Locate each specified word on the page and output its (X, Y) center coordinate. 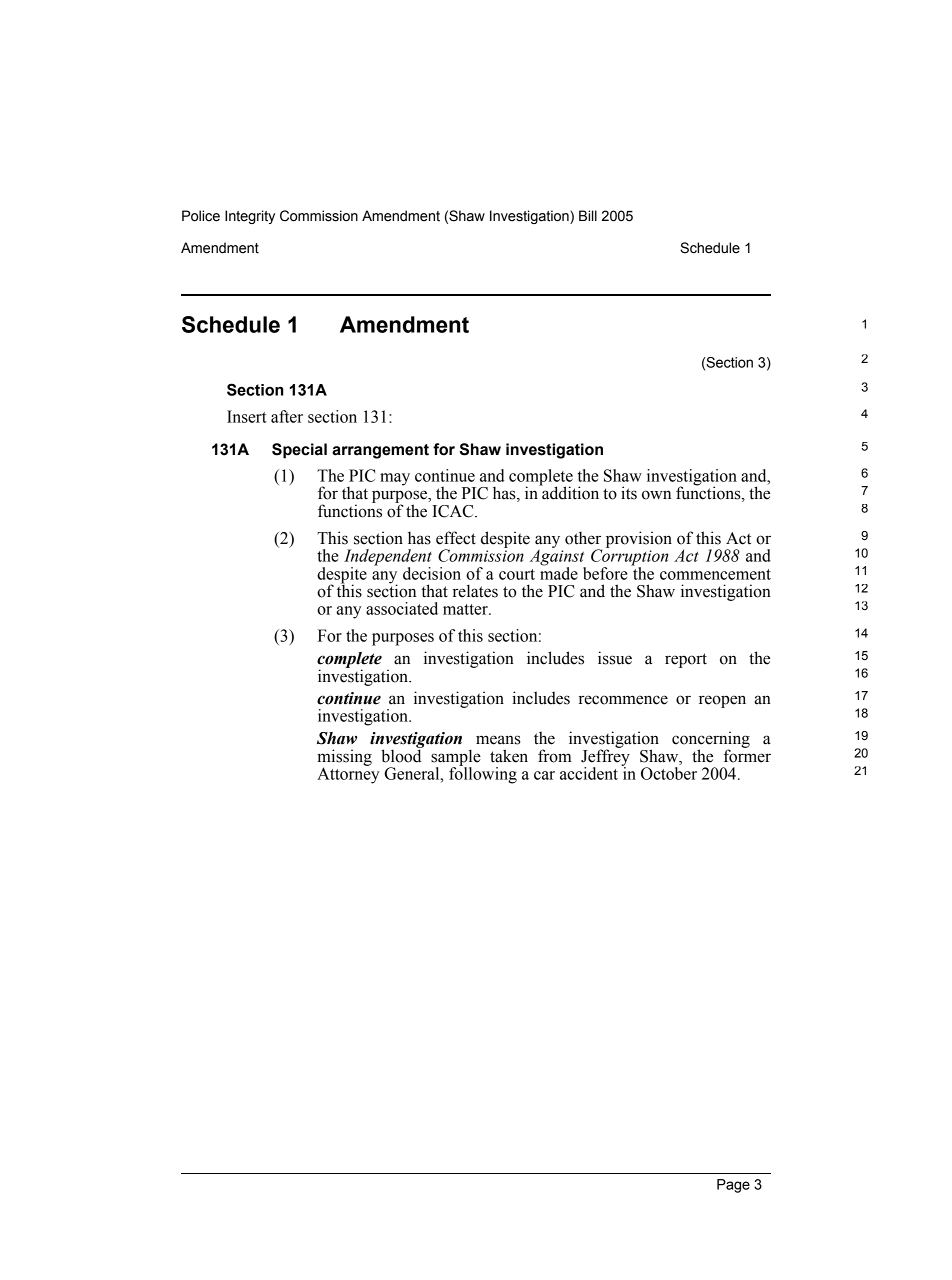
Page (733, 1186)
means (498, 740)
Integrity (250, 217)
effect (456, 538)
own (656, 495)
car (544, 775)
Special (299, 451)
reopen (722, 701)
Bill (588, 215)
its (629, 493)
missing (344, 758)
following (483, 774)
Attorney (348, 774)
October (669, 773)
